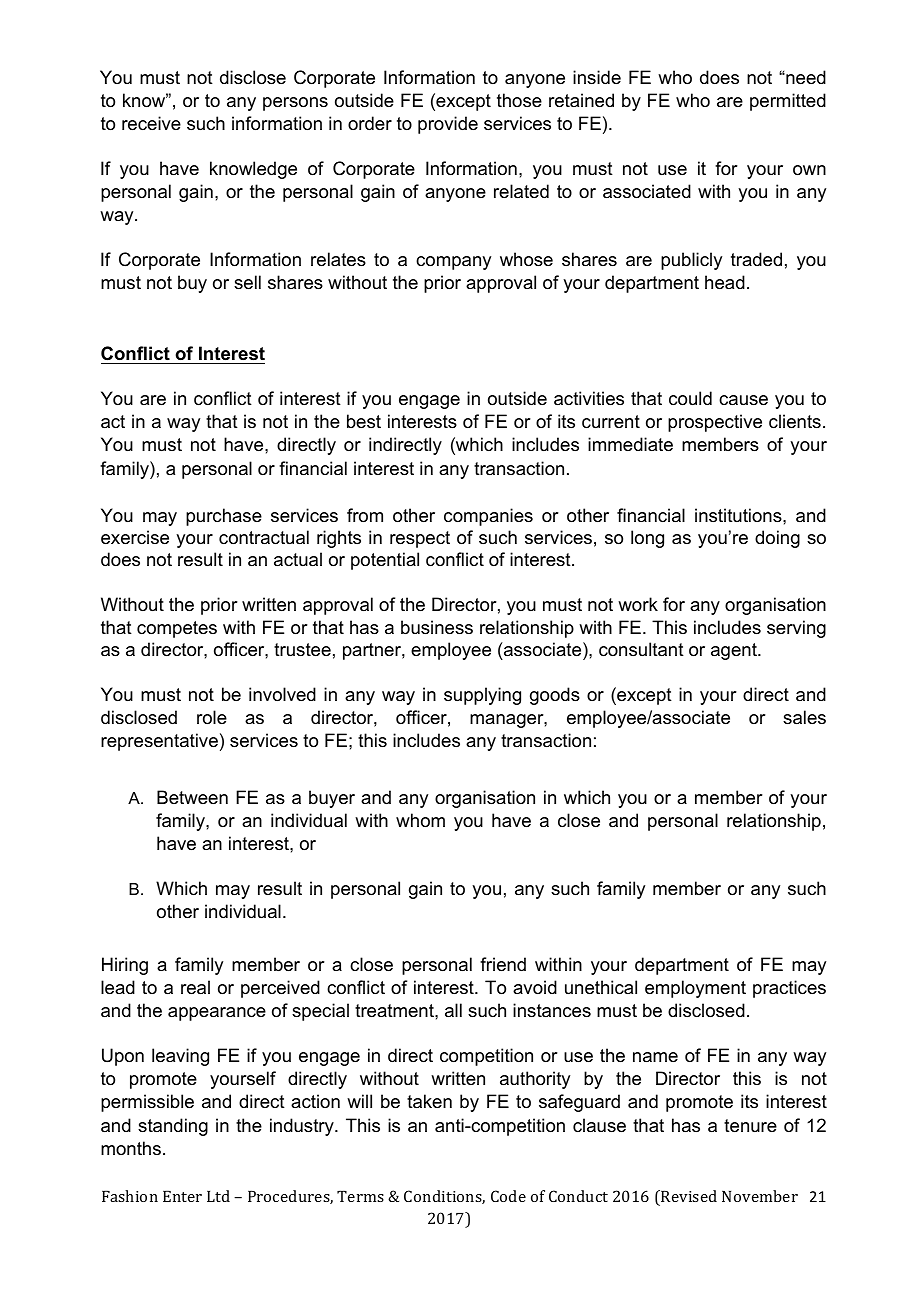 The width and height of the screenshot is (924, 1308). I want to click on institutions, so click(739, 515).
